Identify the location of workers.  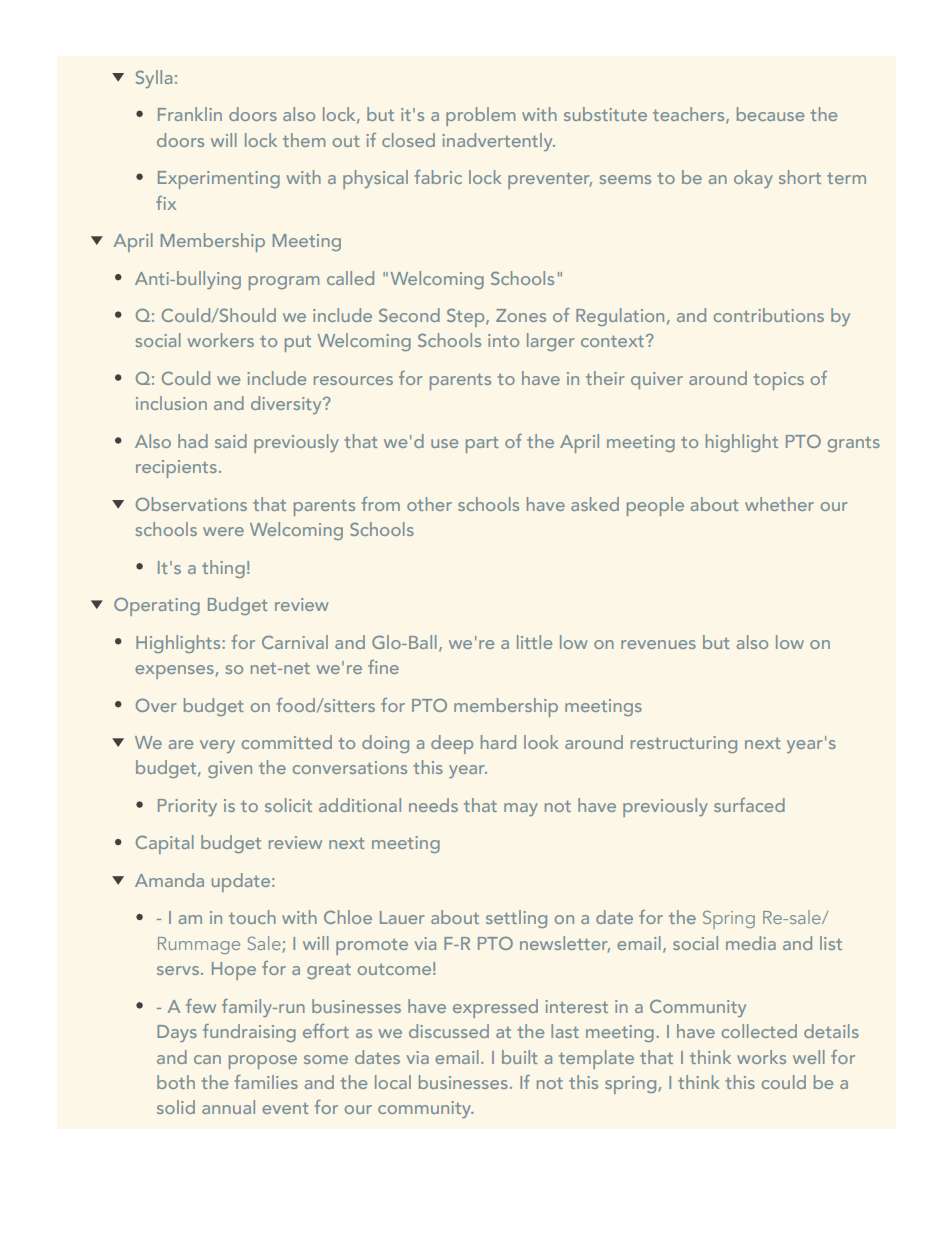
(220, 340).
